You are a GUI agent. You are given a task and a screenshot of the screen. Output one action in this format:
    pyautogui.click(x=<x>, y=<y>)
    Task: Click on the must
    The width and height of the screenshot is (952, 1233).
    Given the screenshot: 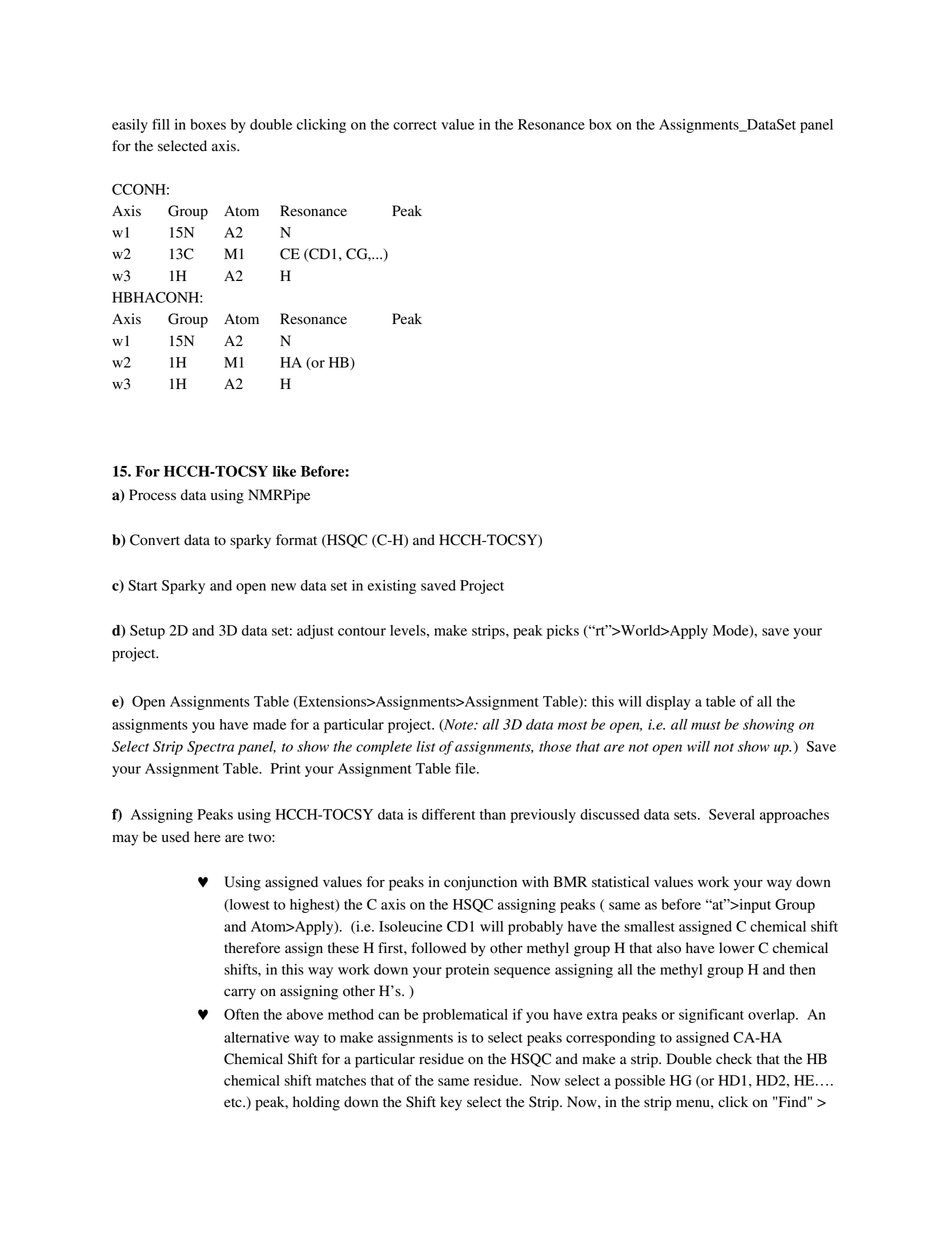 What is the action you would take?
    pyautogui.click(x=706, y=725)
